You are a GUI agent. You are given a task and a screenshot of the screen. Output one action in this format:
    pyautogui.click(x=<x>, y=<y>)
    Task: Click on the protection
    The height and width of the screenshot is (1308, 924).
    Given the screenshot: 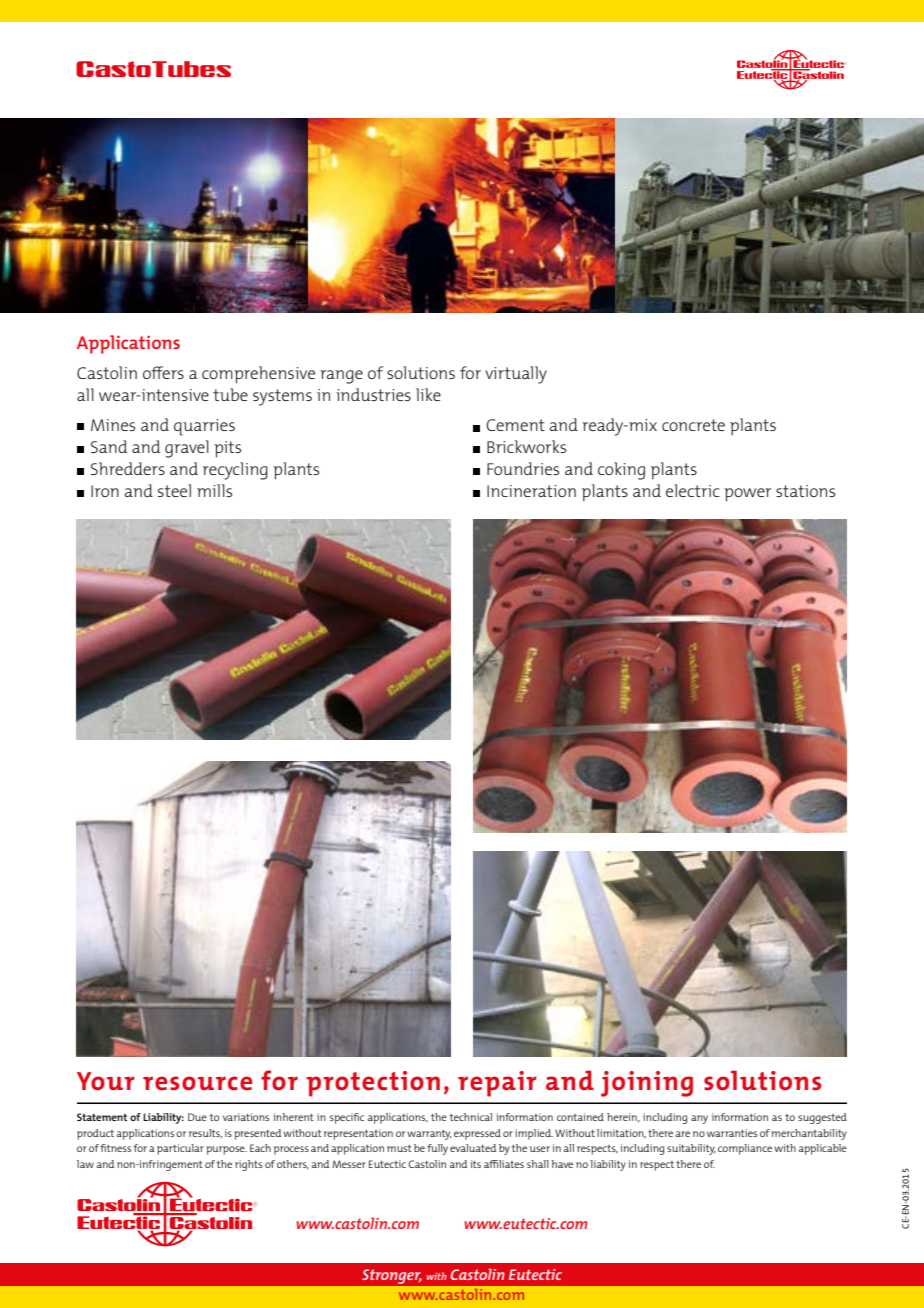 What is the action you would take?
    pyautogui.click(x=373, y=1084)
